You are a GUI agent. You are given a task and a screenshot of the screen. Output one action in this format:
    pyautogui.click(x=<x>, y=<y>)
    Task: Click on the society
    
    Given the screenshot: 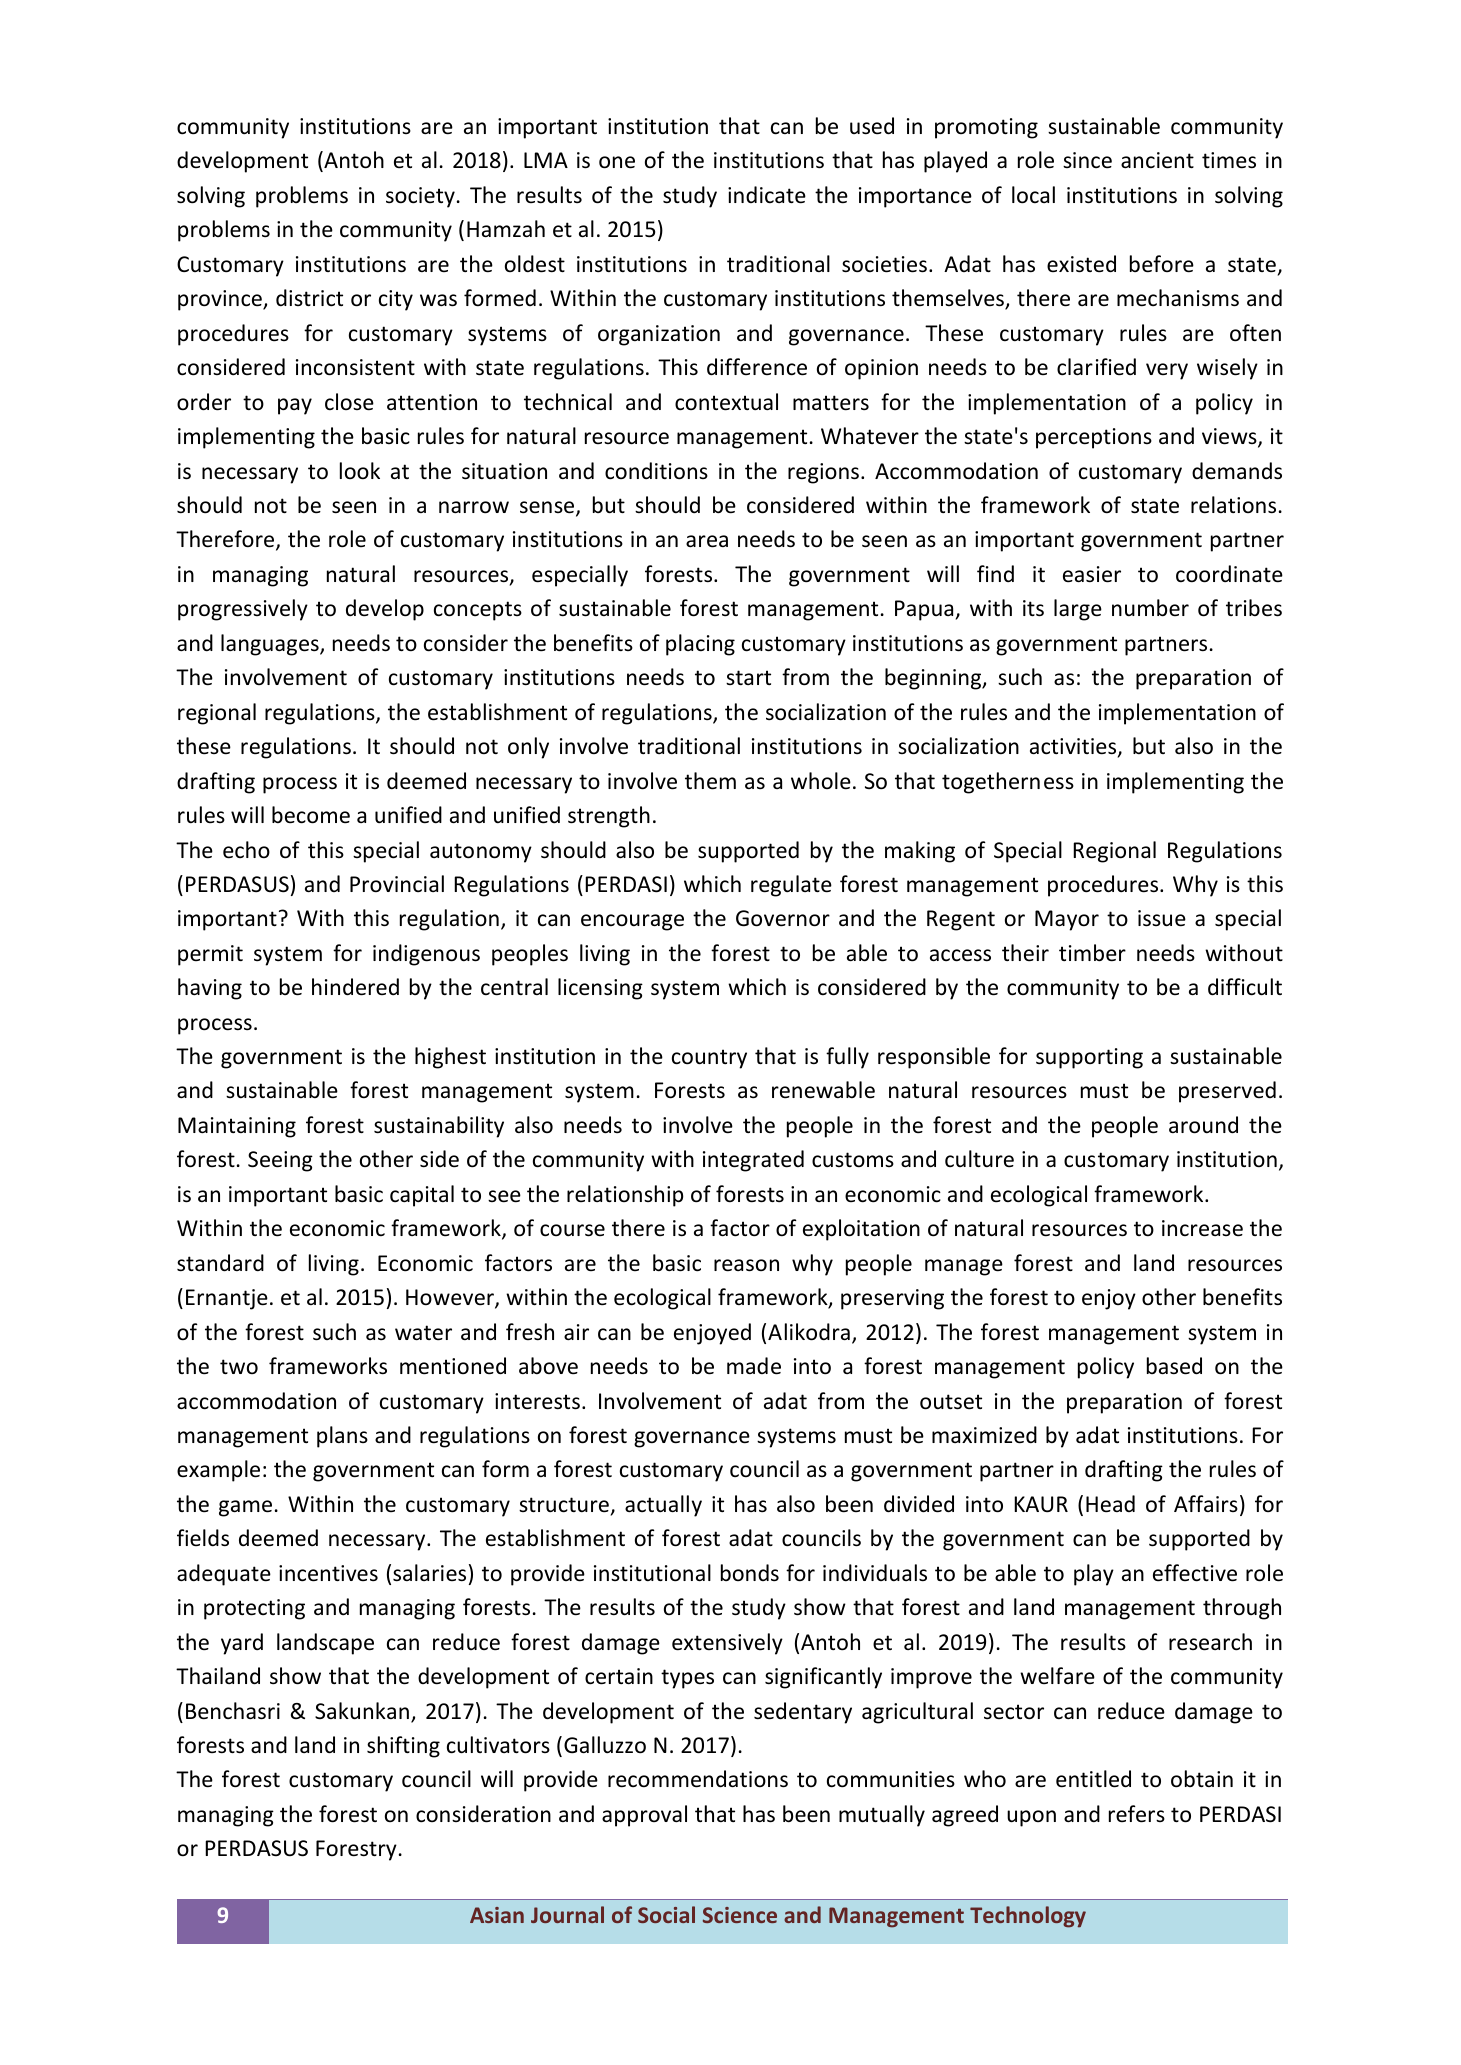 What is the action you would take?
    pyautogui.click(x=420, y=197)
